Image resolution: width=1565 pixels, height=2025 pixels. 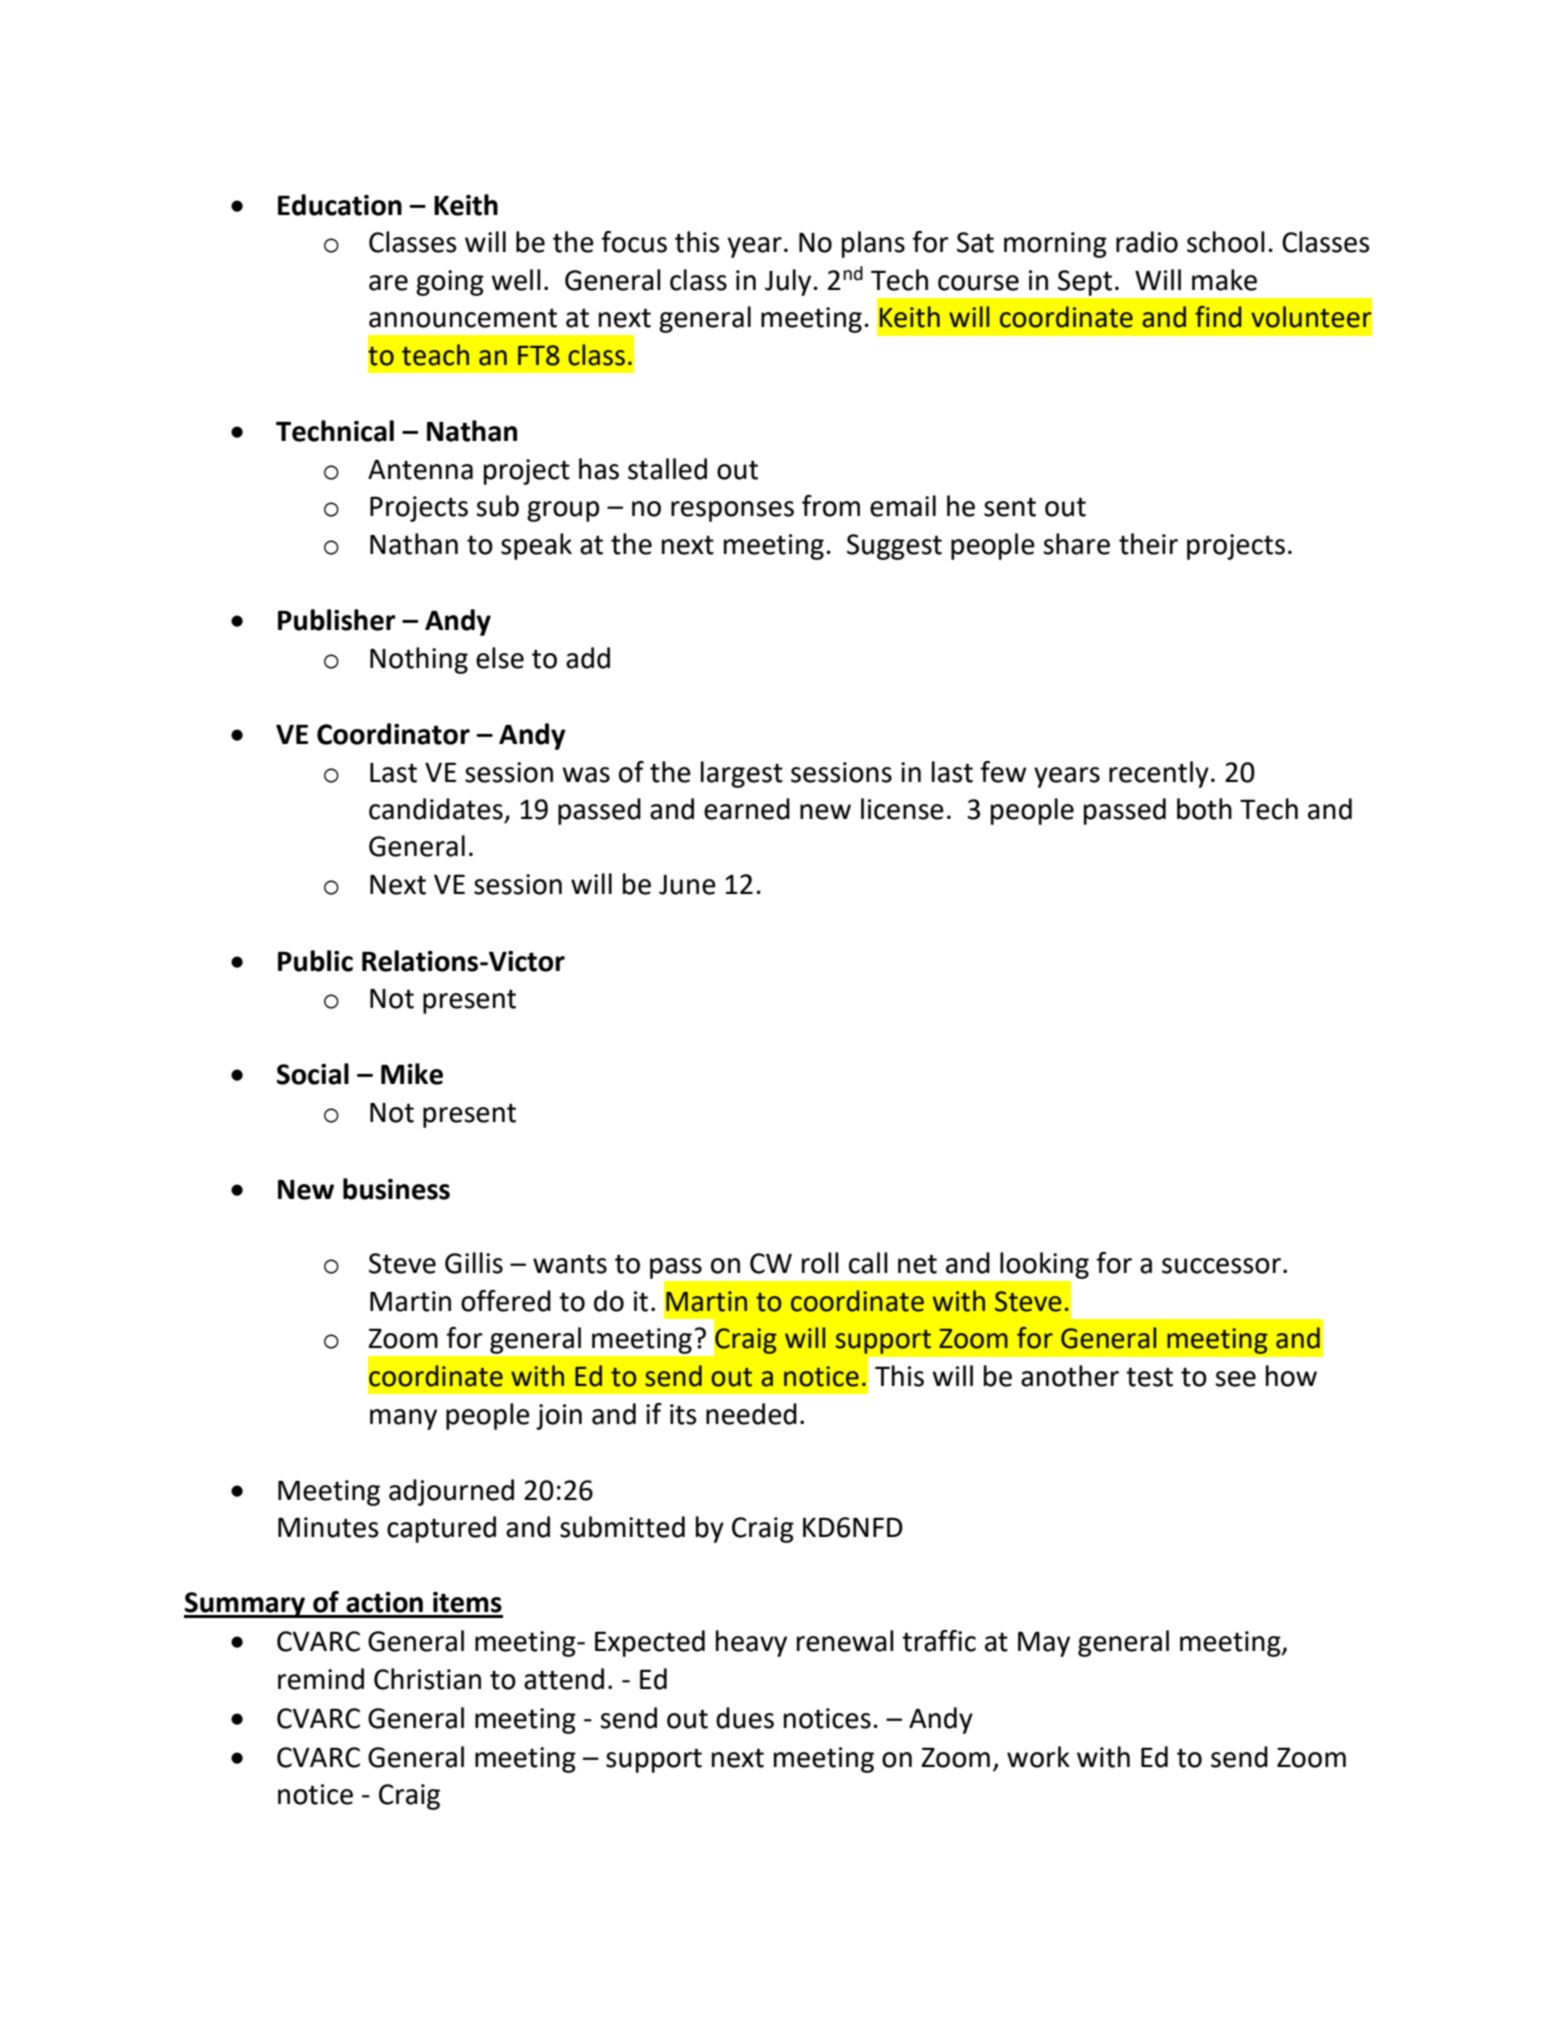 I want to click on Education, so click(x=340, y=205).
